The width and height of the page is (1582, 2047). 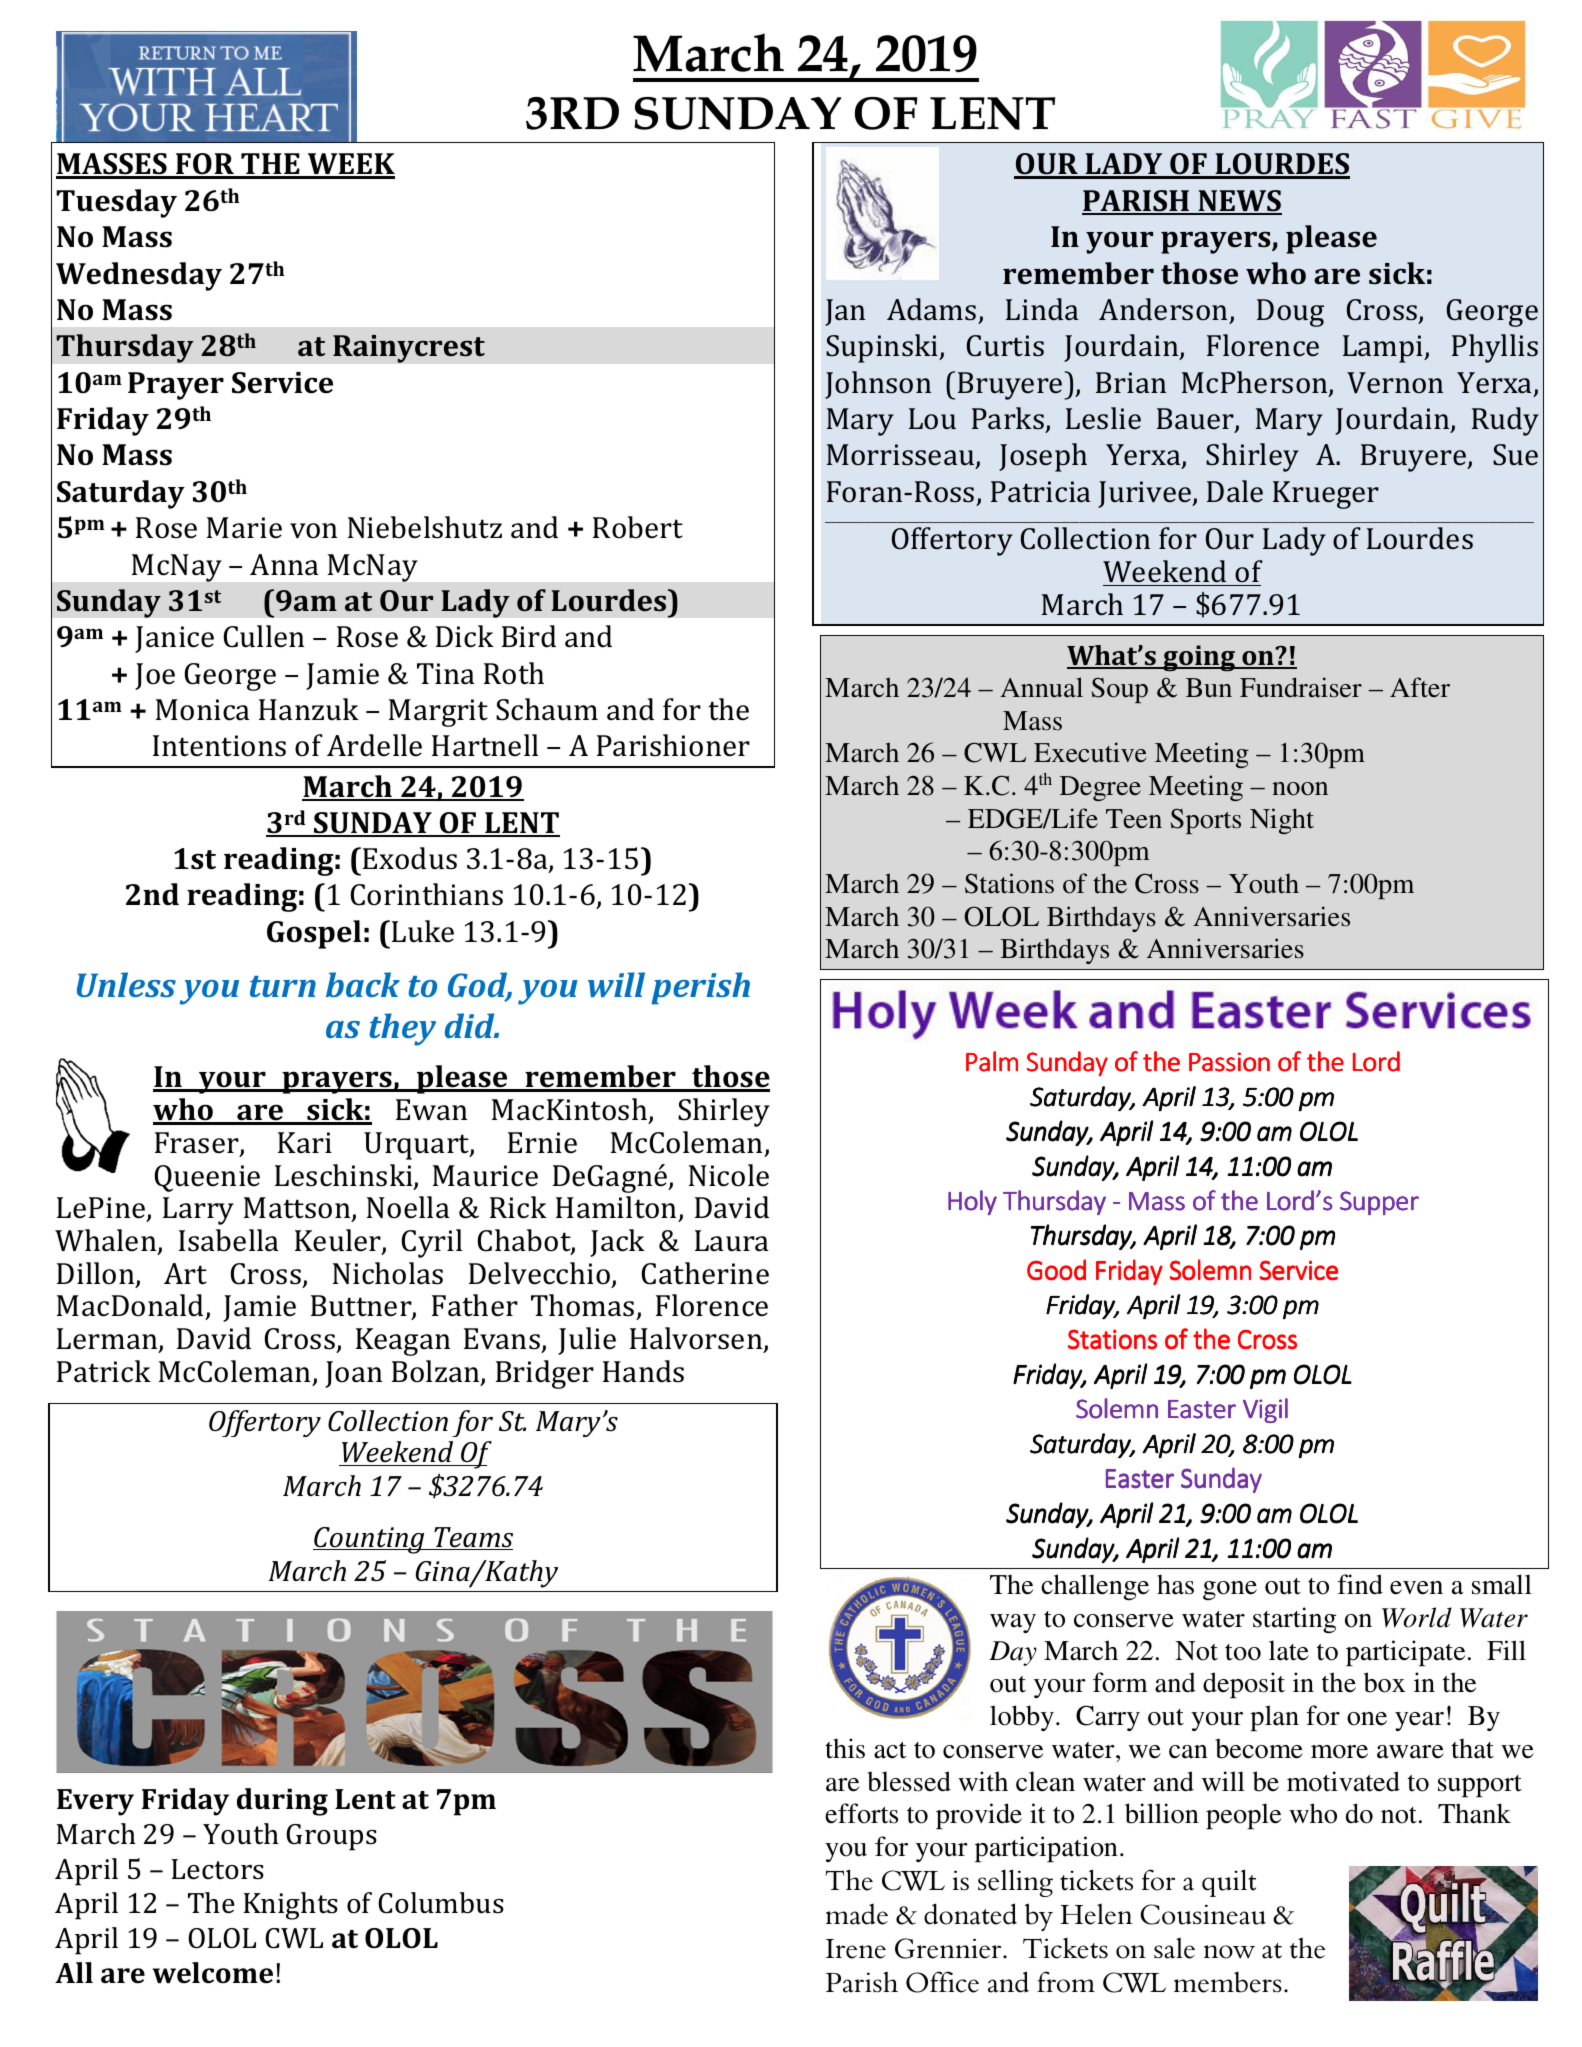 What do you see at coordinates (729, 1175) in the page?
I see `Nicole` at bounding box center [729, 1175].
